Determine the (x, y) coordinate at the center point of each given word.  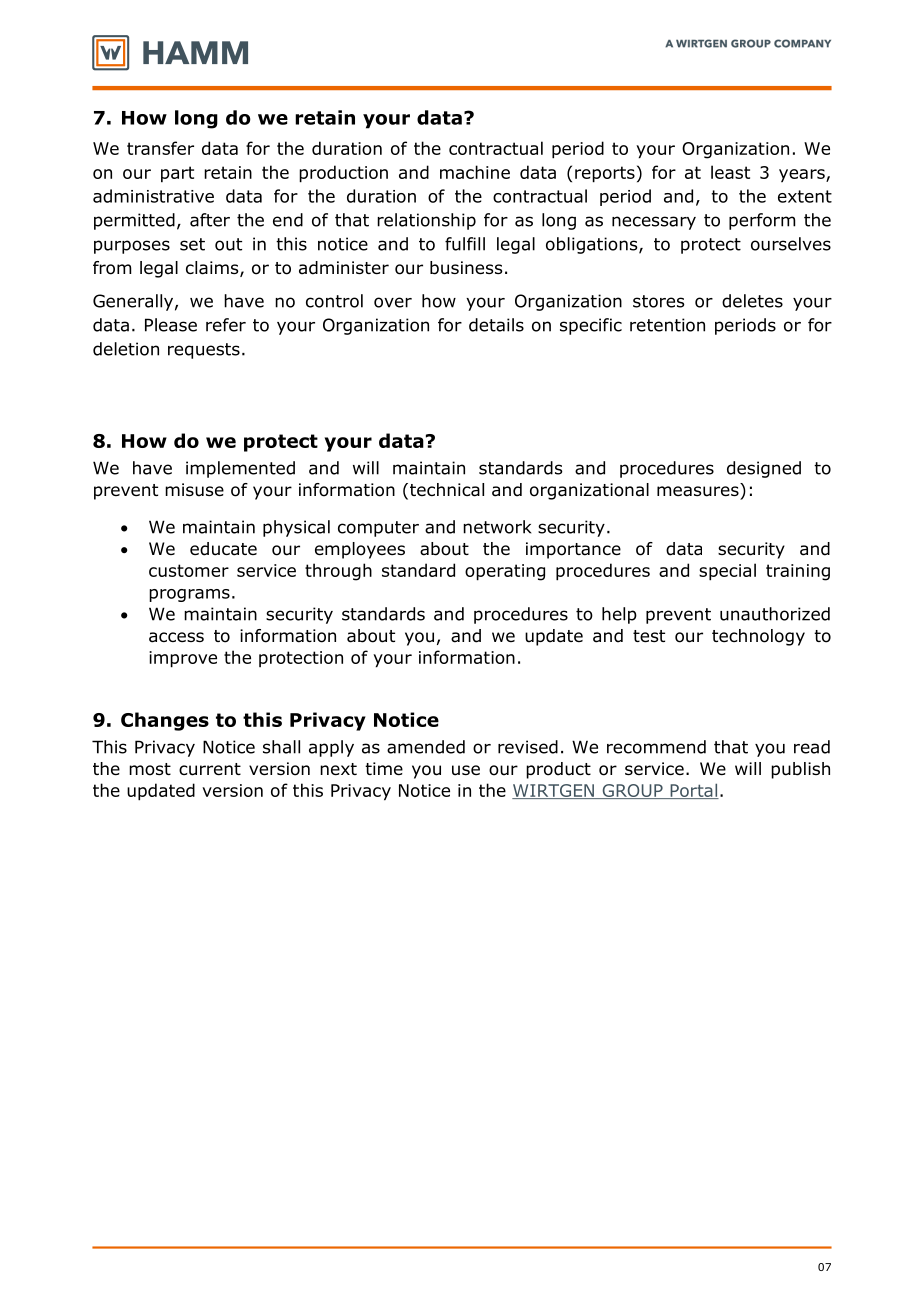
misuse (194, 490)
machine (475, 172)
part (177, 174)
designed (764, 469)
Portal (693, 791)
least (730, 172)
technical (447, 490)
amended (426, 747)
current (210, 769)
